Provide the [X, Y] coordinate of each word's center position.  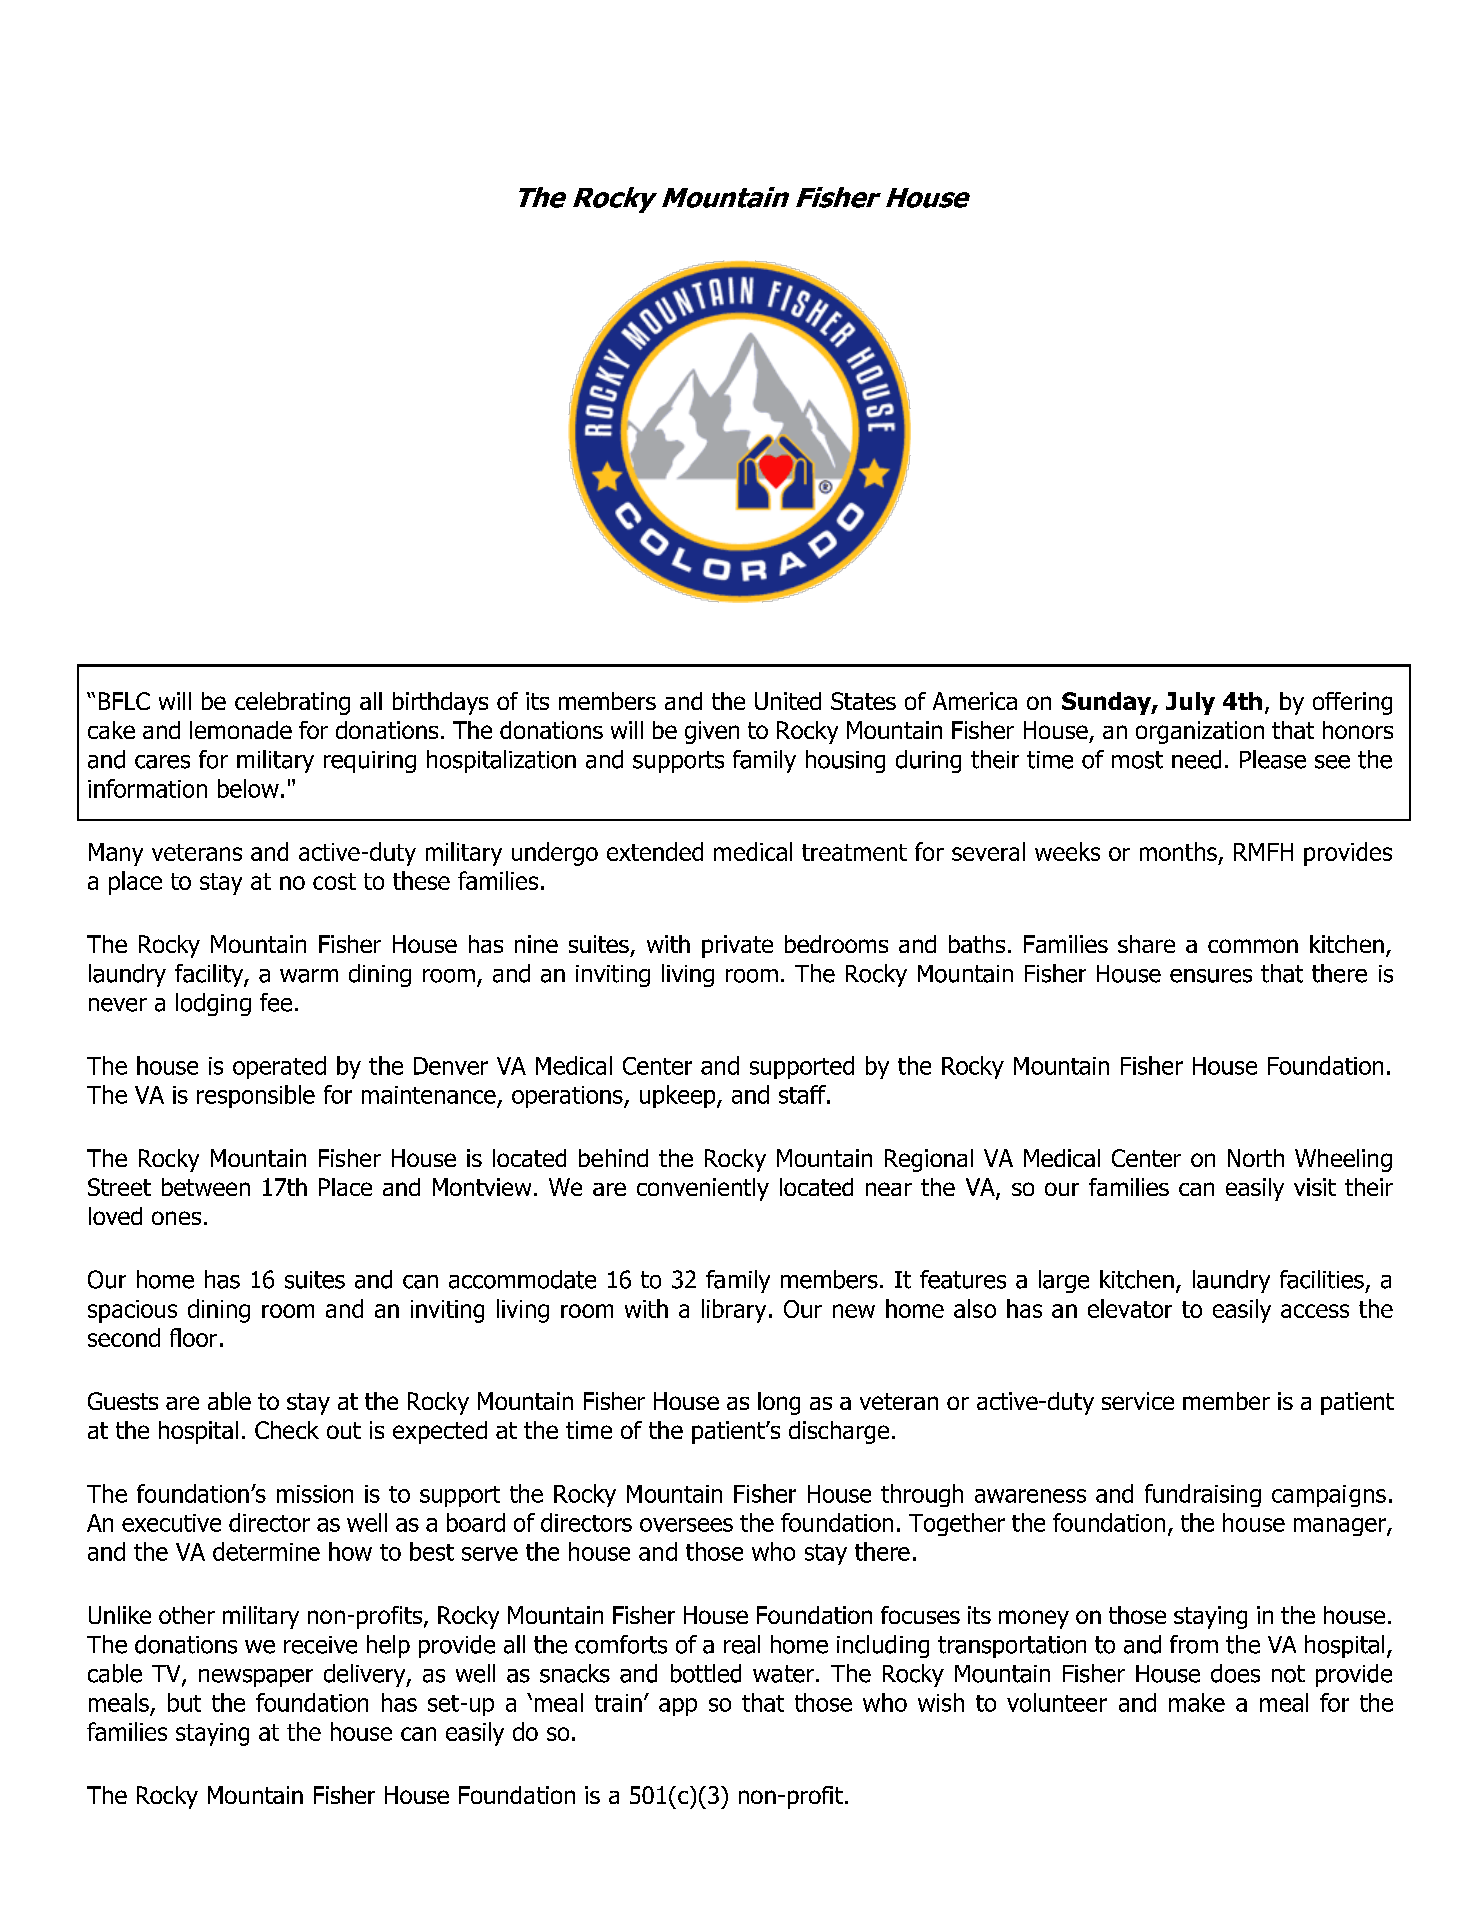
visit [1315, 1187]
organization [1200, 732]
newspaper [256, 1678]
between [206, 1187]
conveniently [703, 1189]
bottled [706, 1673]
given [712, 732]
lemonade [241, 730]
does [1235, 1673]
